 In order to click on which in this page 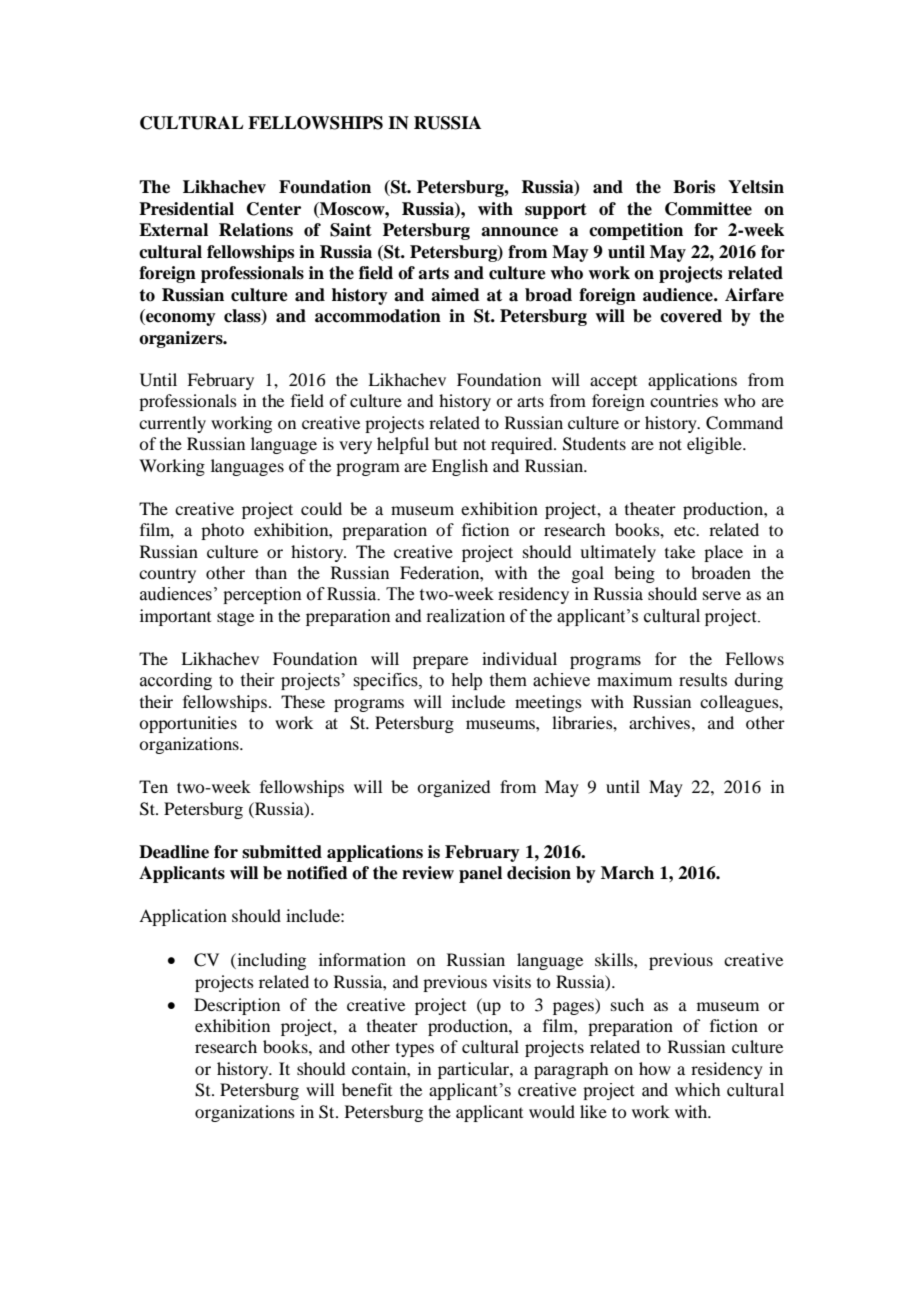, I will do `click(698, 1090)`.
